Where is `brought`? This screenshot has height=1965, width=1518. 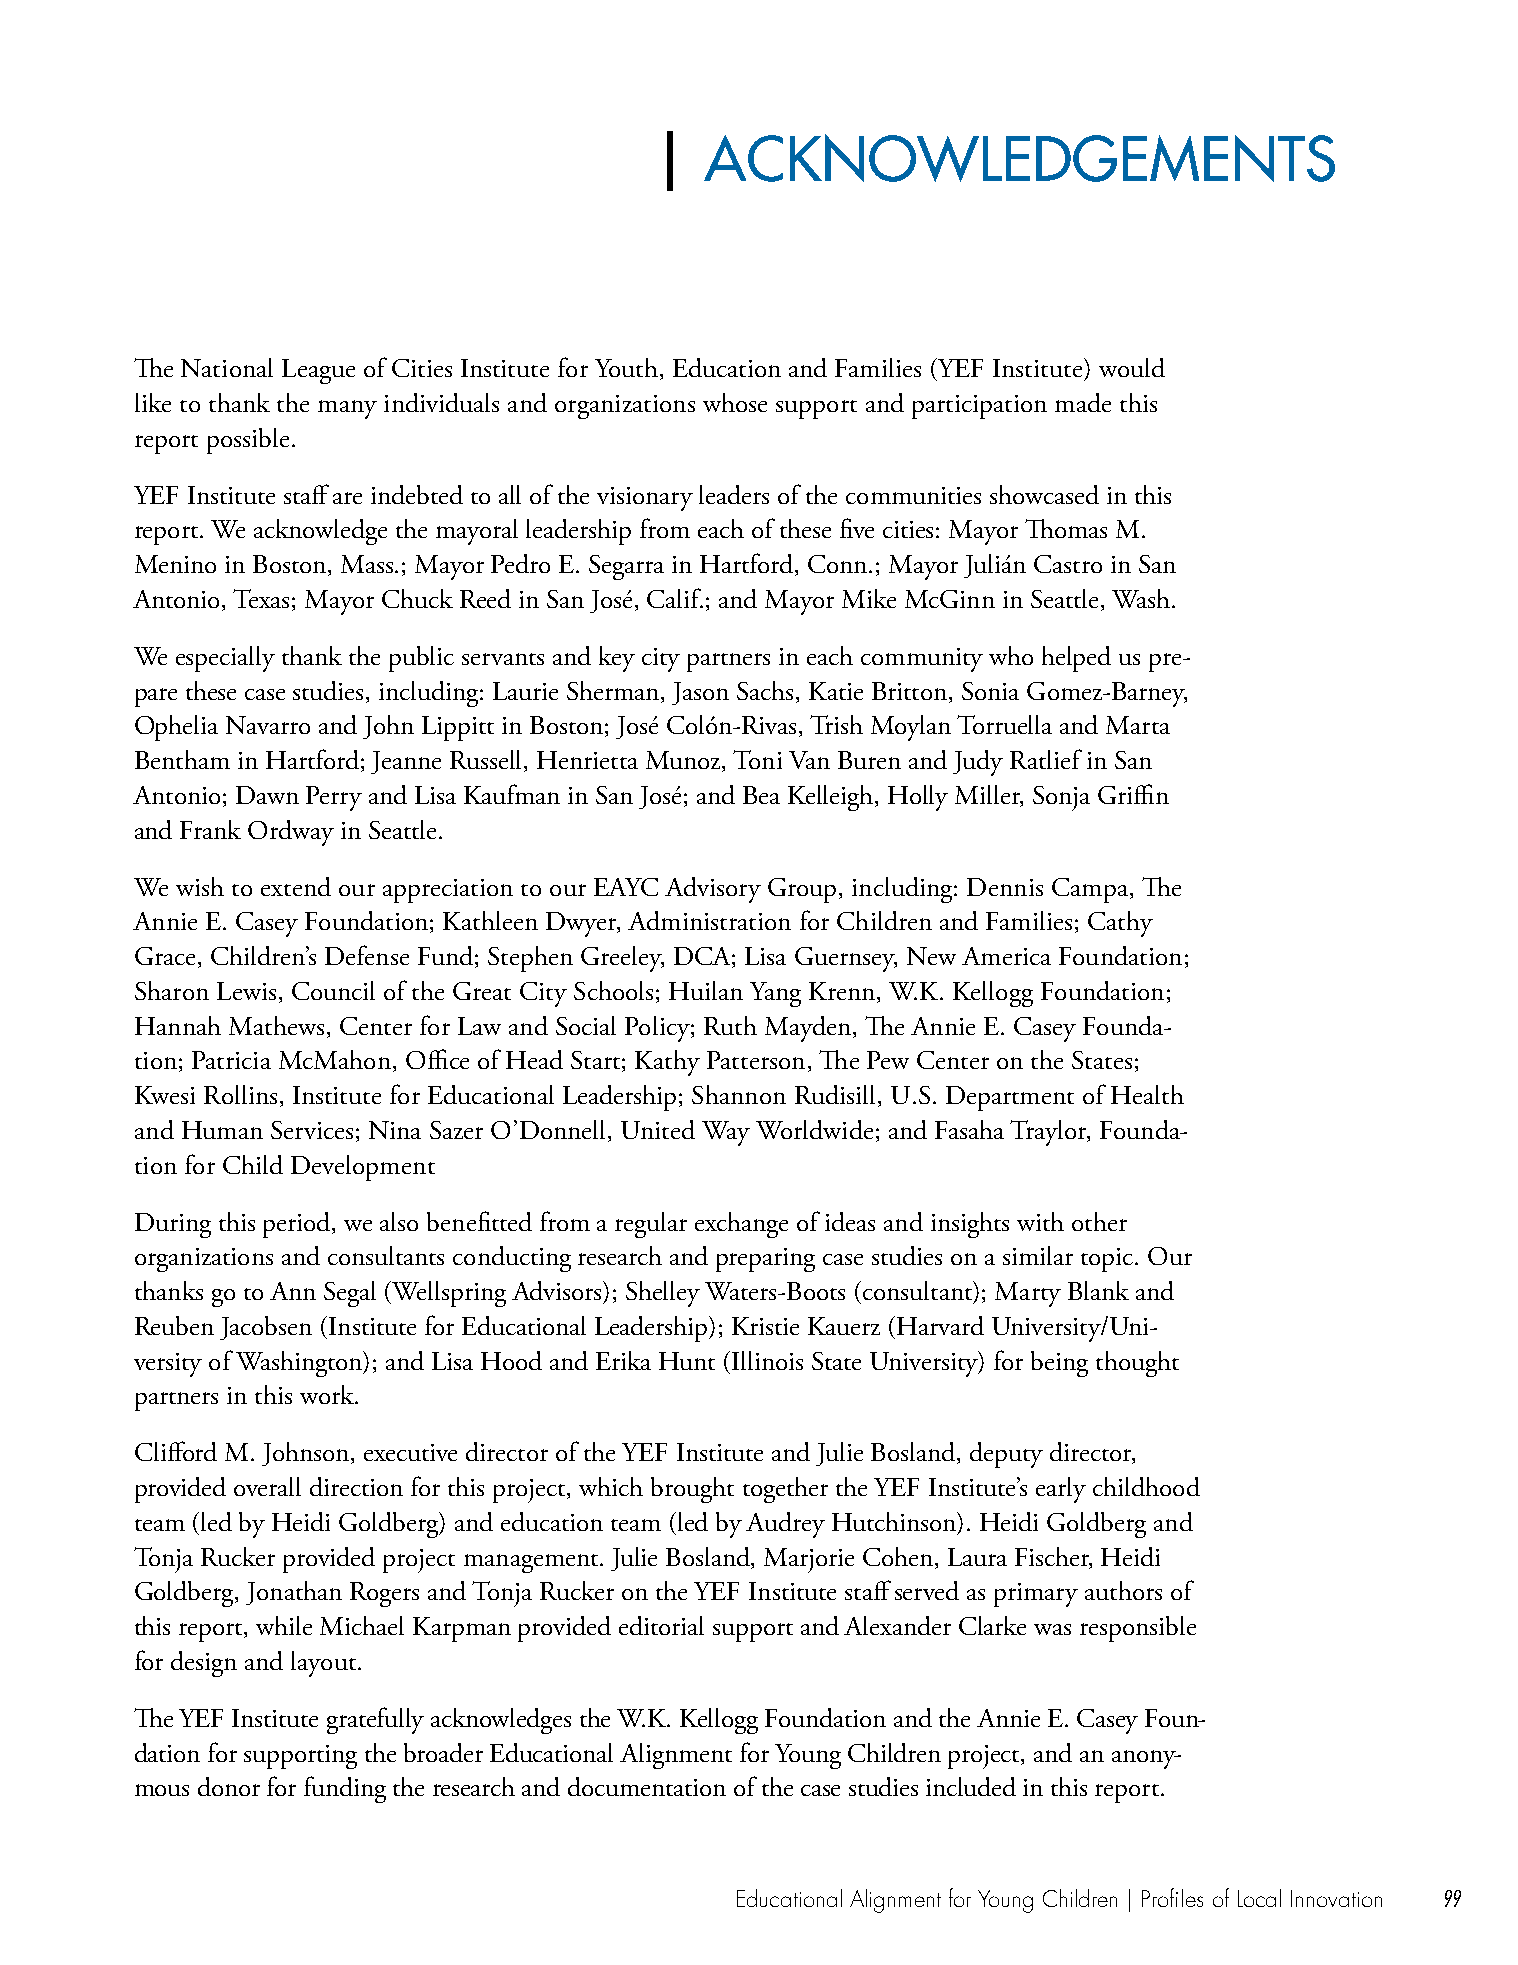
brought is located at coordinates (692, 1490).
